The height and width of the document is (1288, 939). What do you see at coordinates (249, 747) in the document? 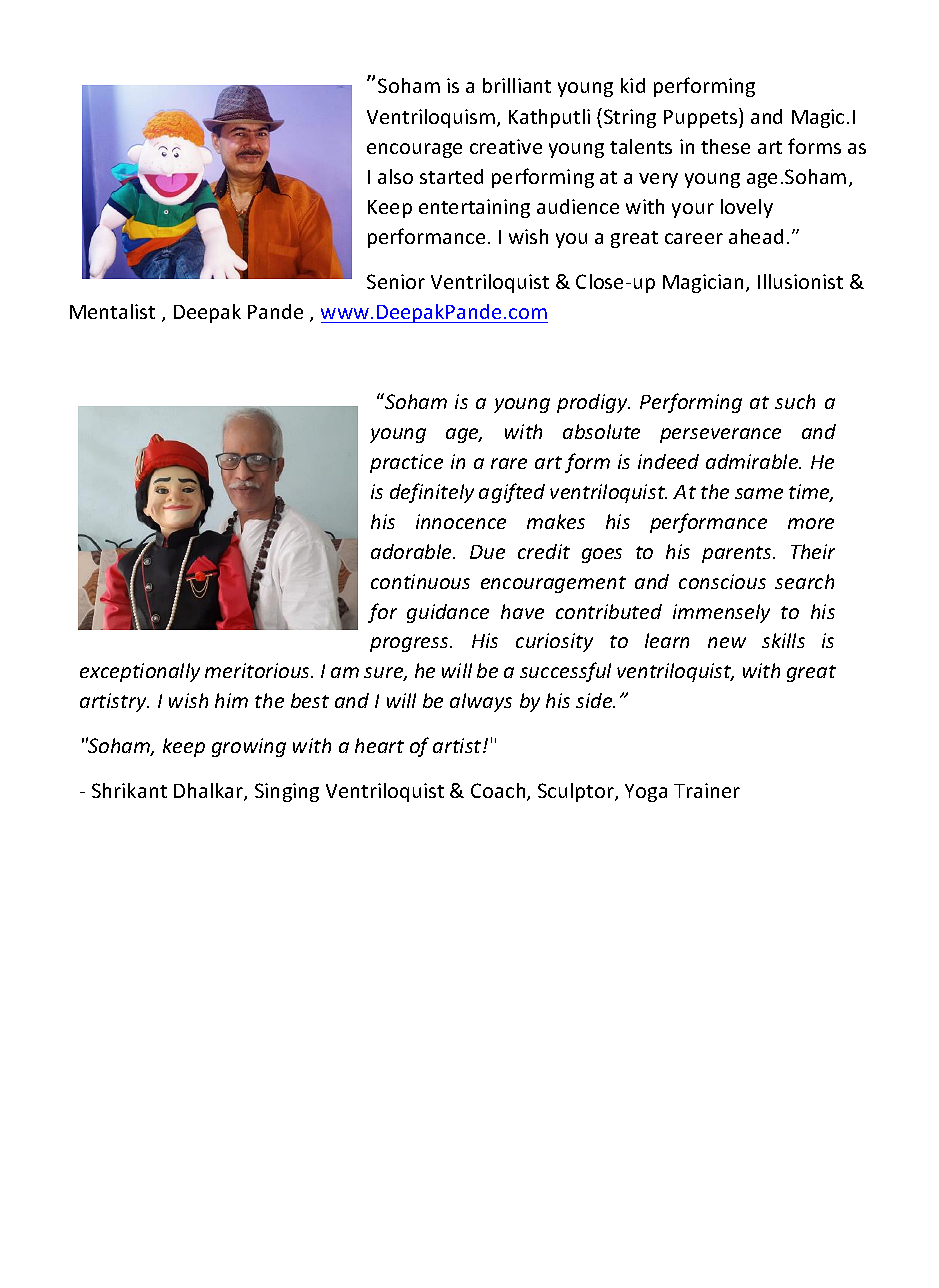
I see `growing` at bounding box center [249, 747].
